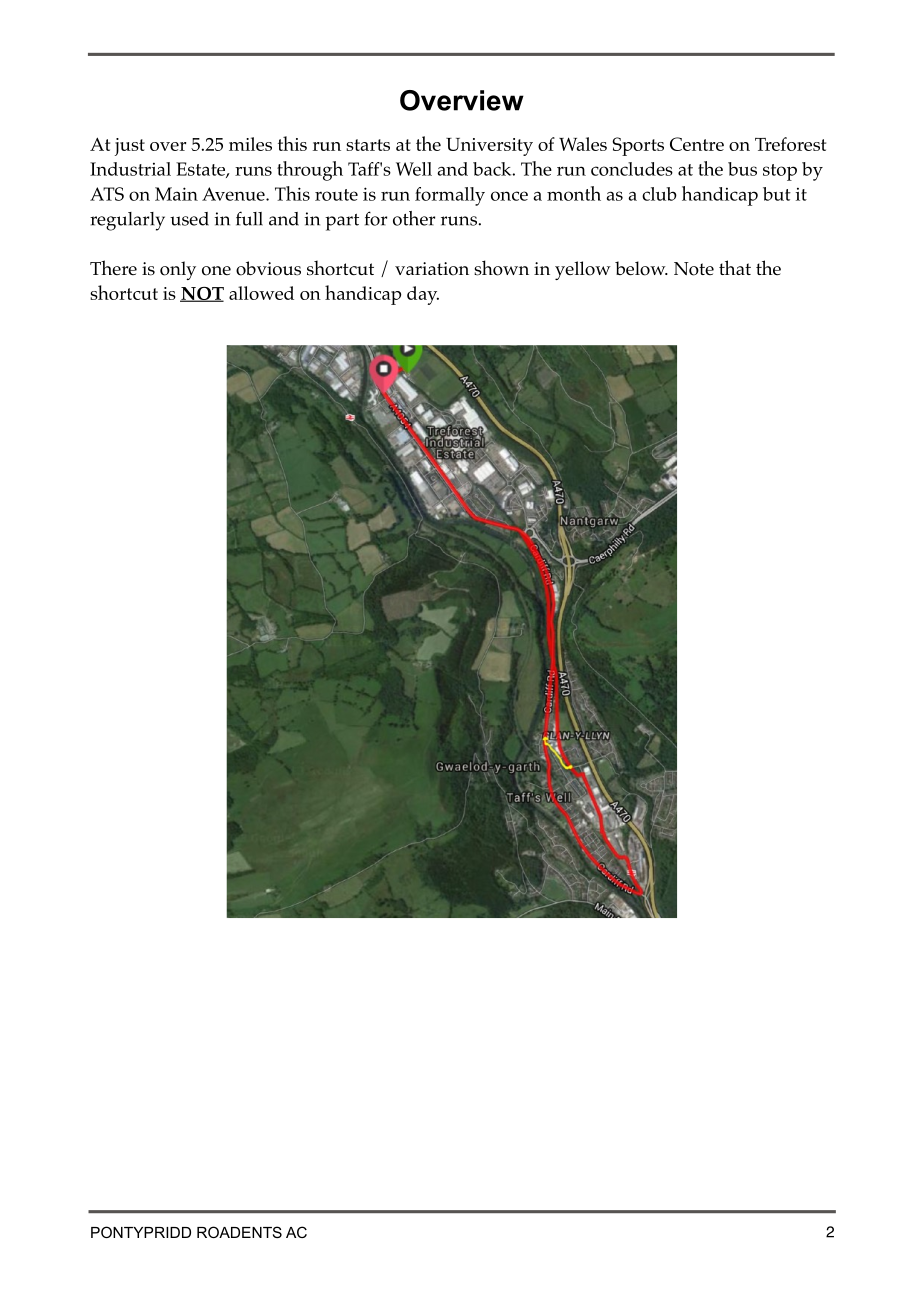 The height and width of the image is (1308, 924). Describe the element at coordinates (414, 218) in the image. I see `other` at that location.
